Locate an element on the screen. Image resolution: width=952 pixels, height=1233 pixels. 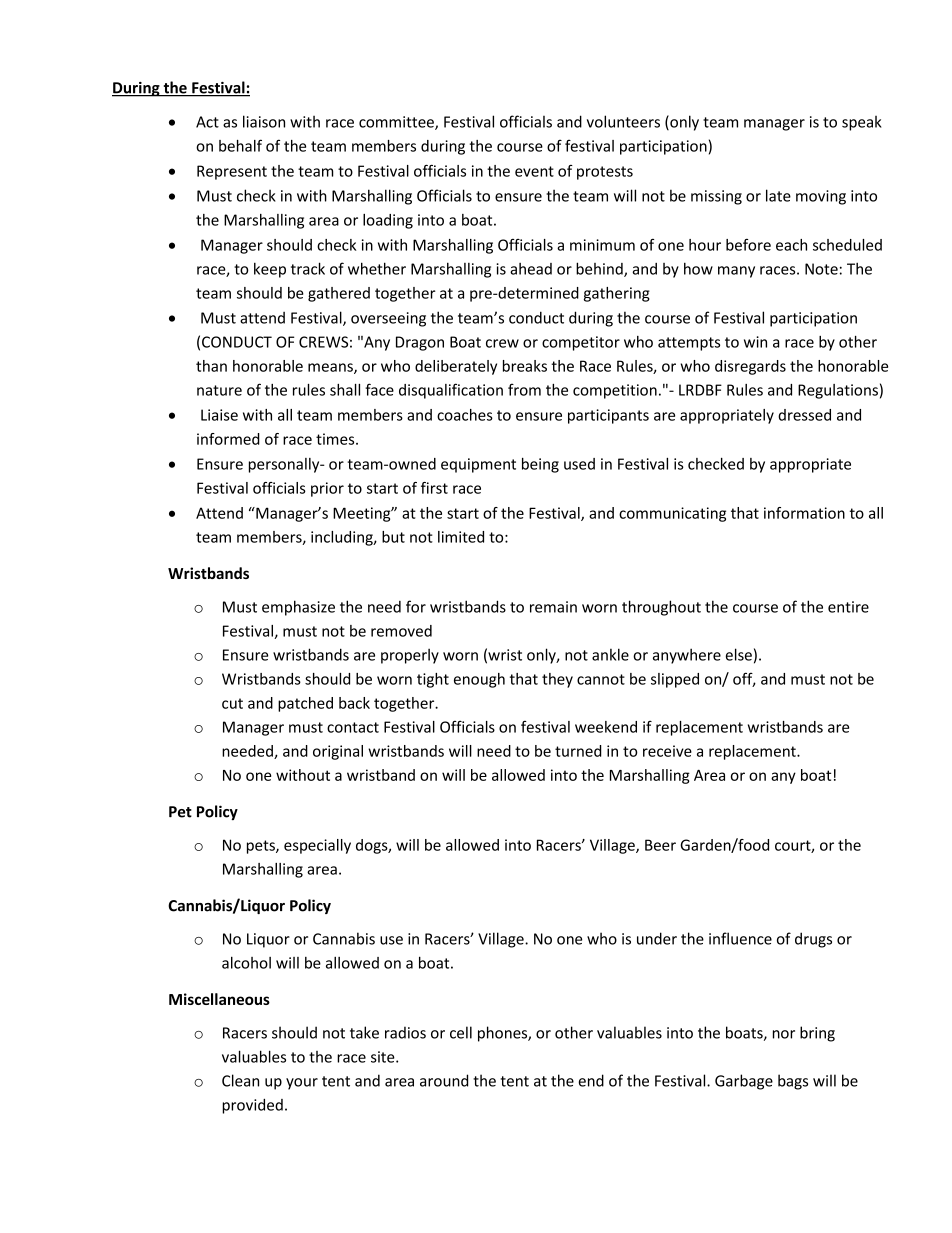
pets is located at coordinates (262, 847).
